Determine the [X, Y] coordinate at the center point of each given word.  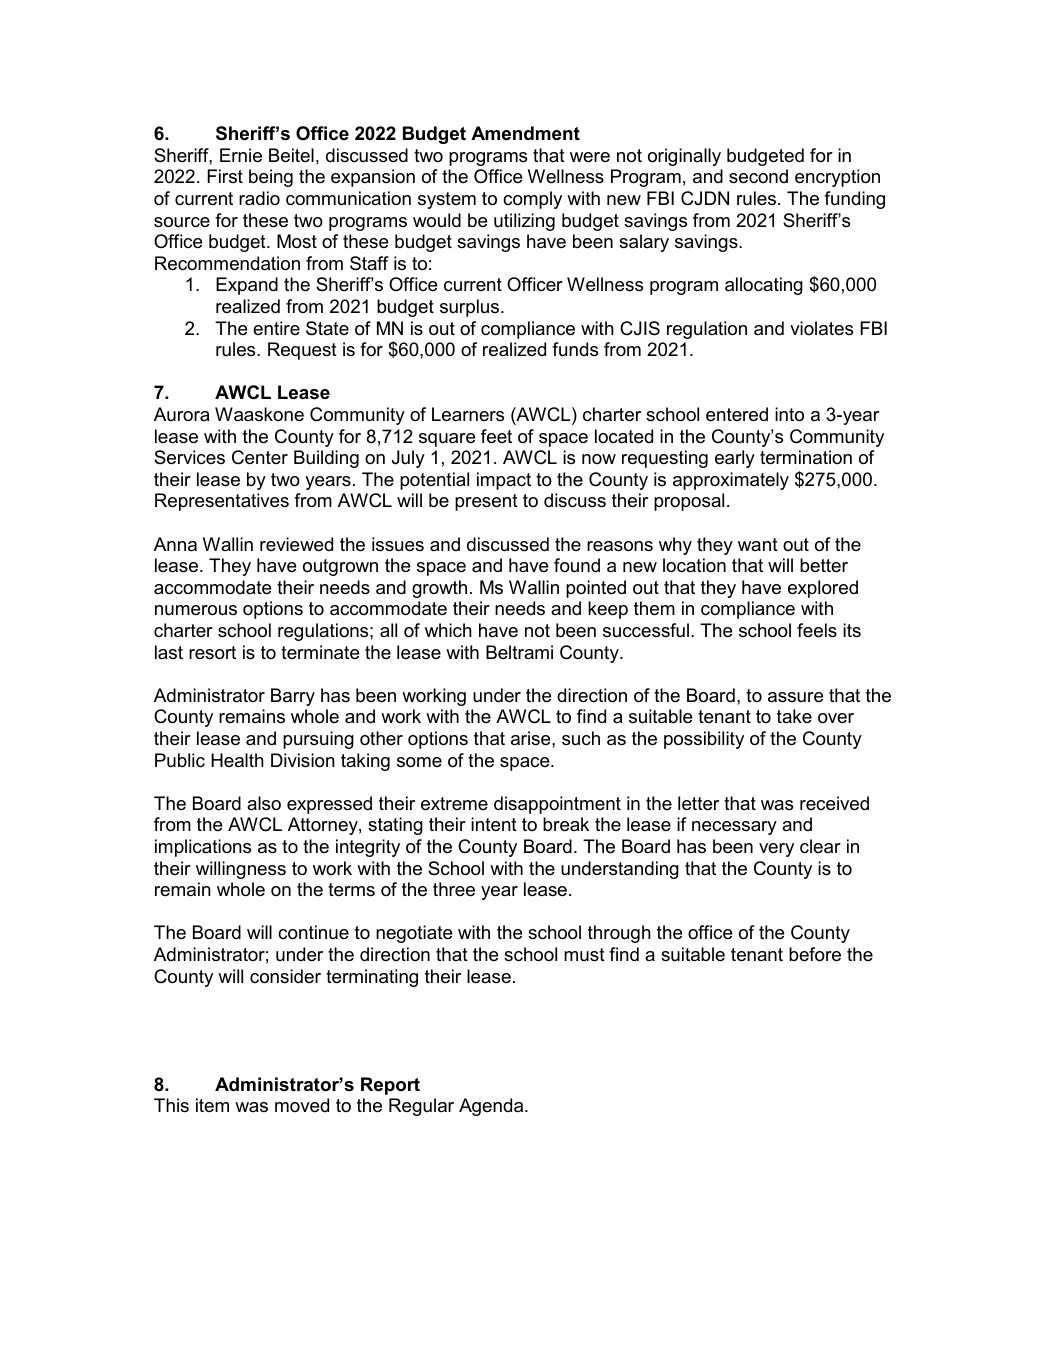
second [758, 176]
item [212, 1105]
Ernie [241, 155]
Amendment [525, 133]
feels [817, 630]
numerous [196, 610]
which [448, 630]
